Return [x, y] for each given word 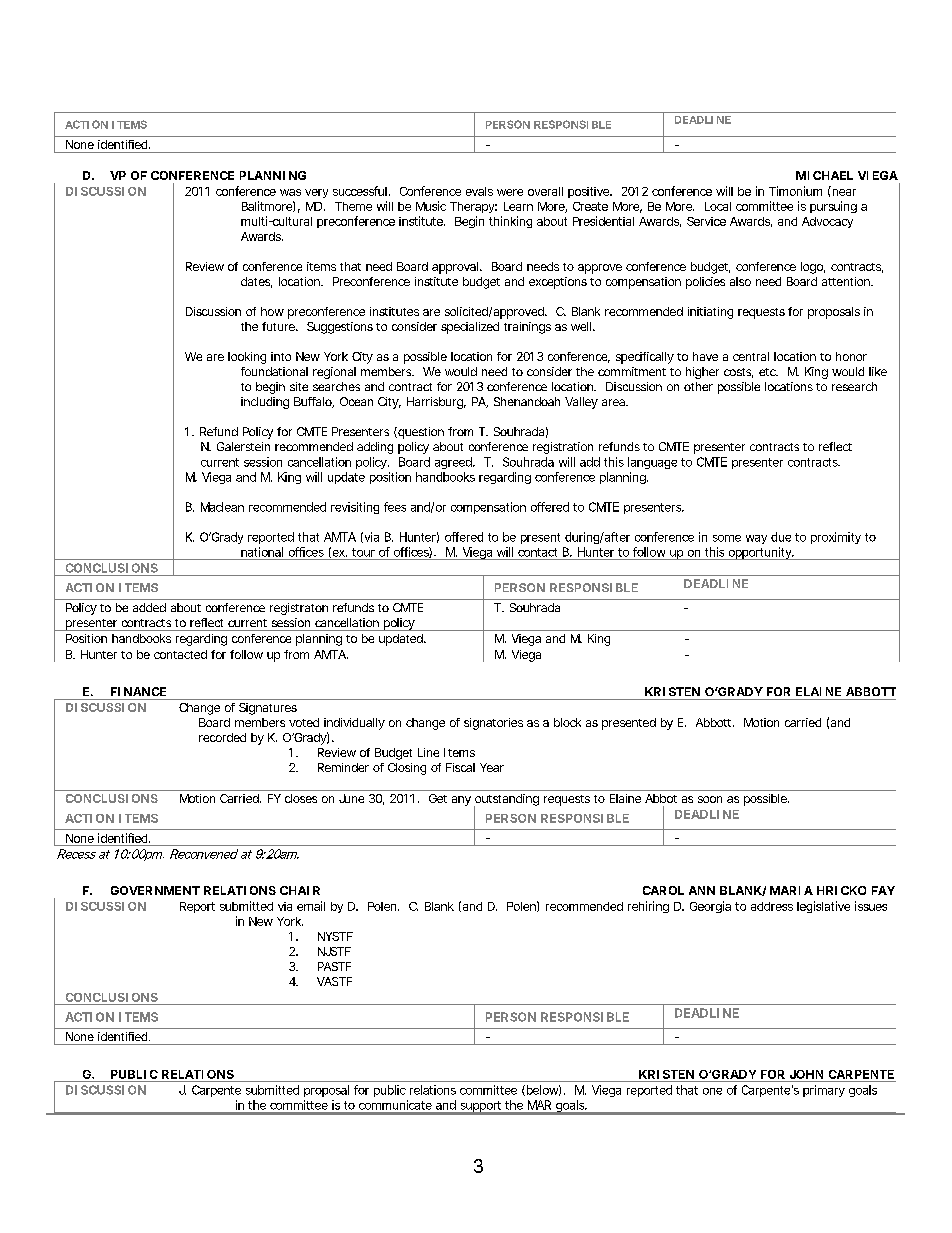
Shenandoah [527, 401]
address [772, 906]
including [265, 403]
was [290, 192]
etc [768, 372]
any [461, 801]
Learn [518, 206]
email [311, 906]
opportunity [760, 553]
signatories [493, 724]
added [149, 607]
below [542, 1090]
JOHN [806, 1074]
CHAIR [300, 890]
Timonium [795, 191]
